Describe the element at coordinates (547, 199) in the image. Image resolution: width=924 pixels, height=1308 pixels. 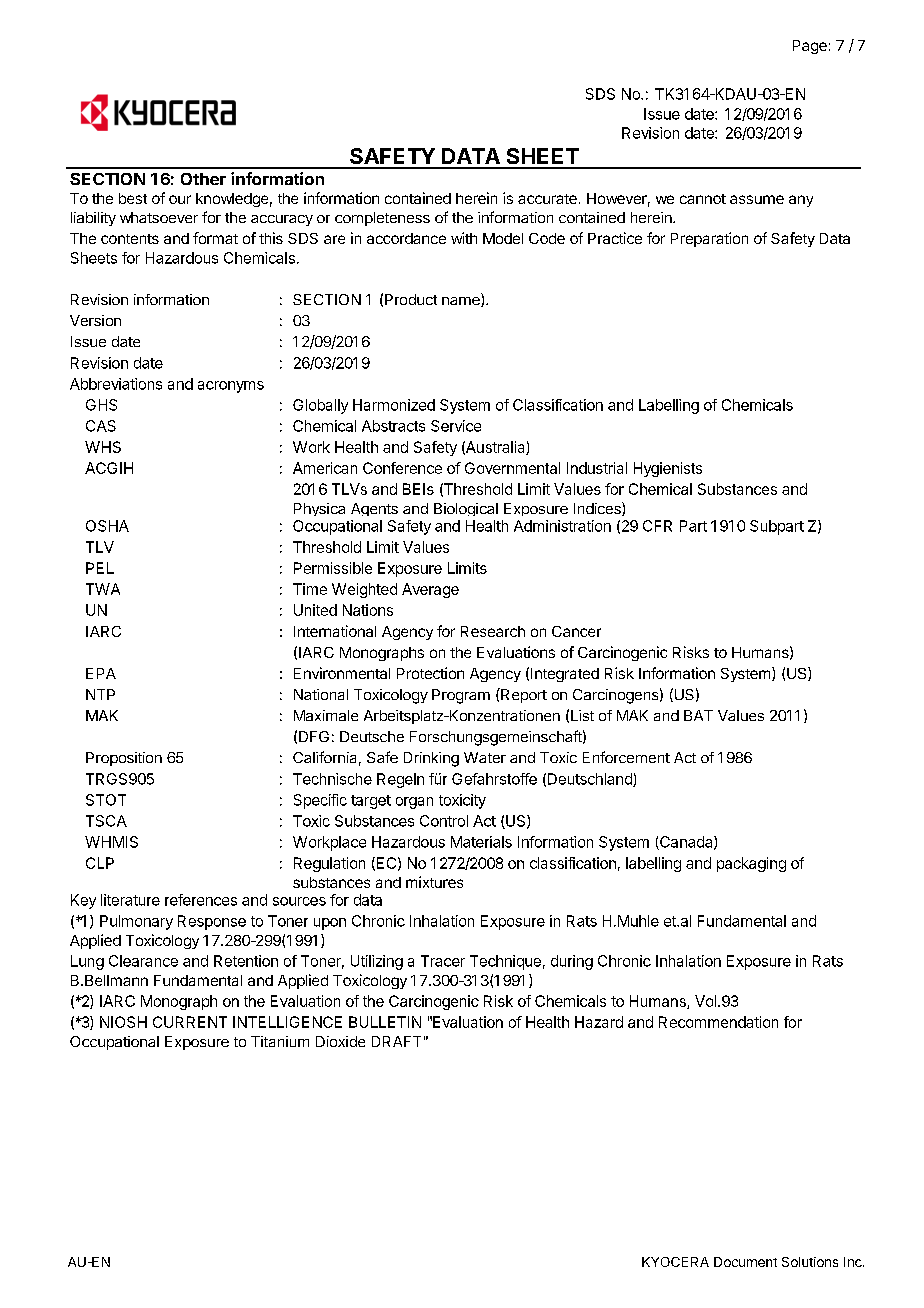
I see `accurate` at that location.
